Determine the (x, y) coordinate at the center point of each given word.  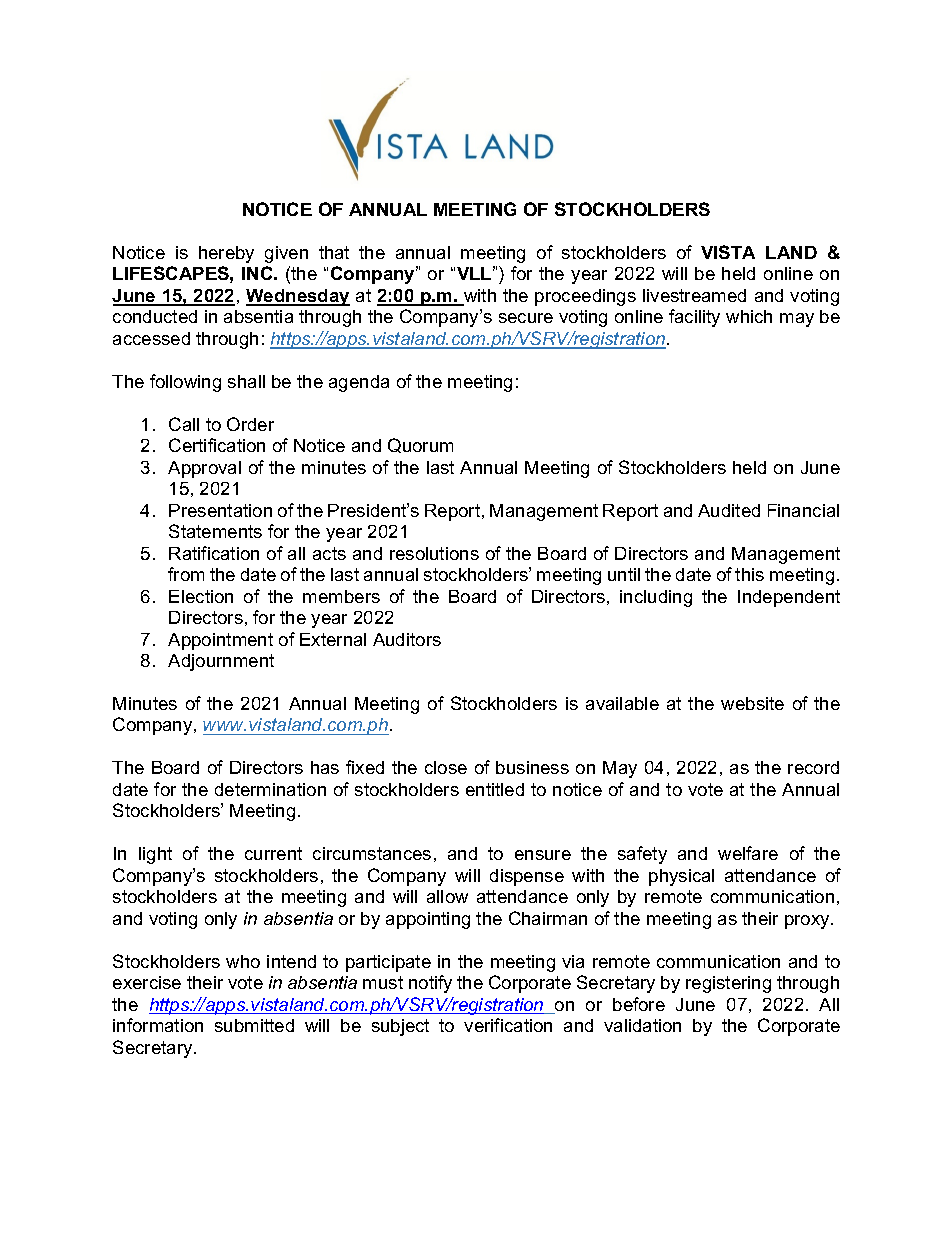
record (813, 767)
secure (526, 318)
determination (270, 789)
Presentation (220, 510)
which (749, 316)
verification (508, 1025)
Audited (729, 510)
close (446, 767)
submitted (254, 1025)
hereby (226, 254)
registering (728, 984)
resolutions (434, 553)
